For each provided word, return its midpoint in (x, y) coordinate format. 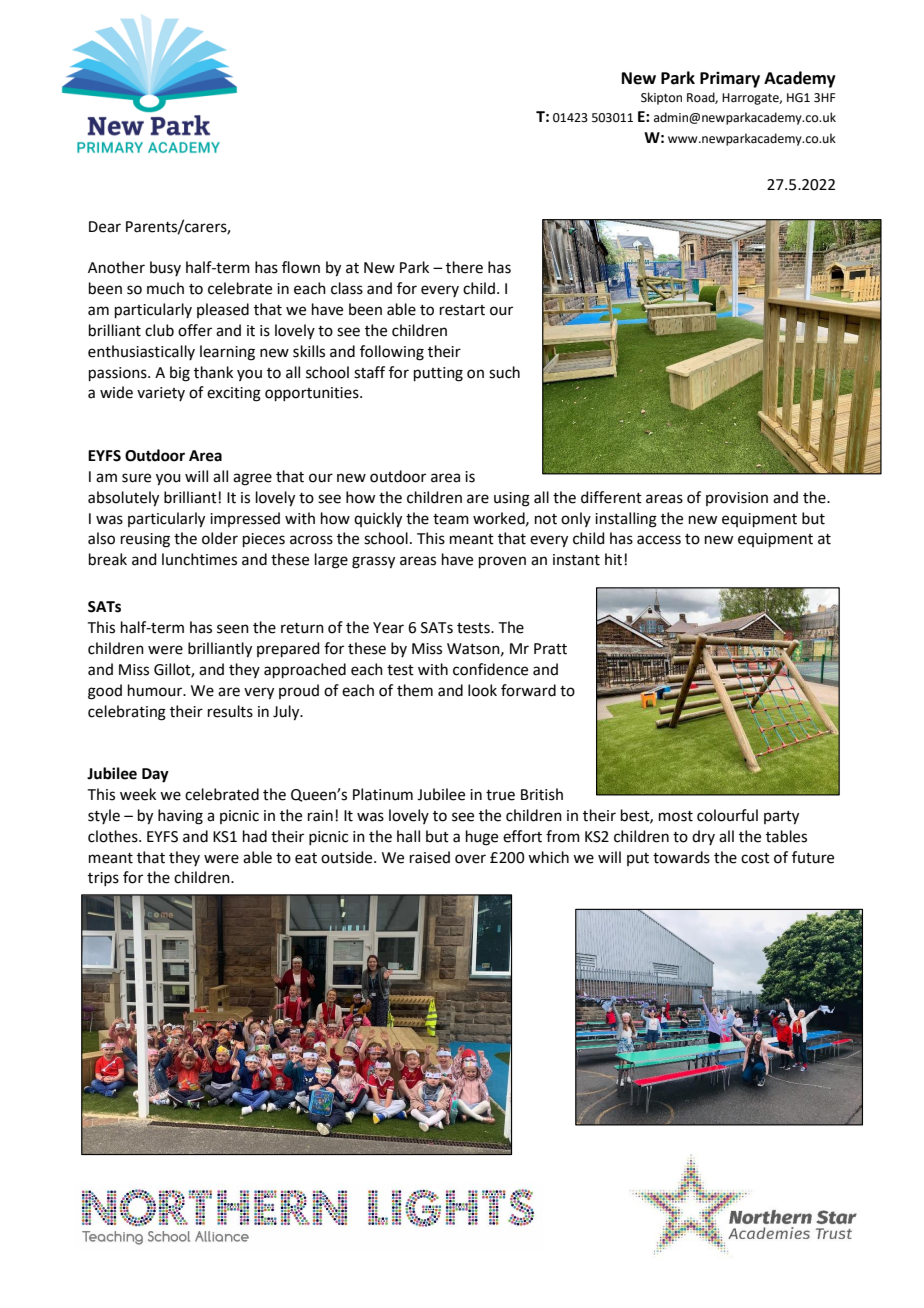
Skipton (661, 98)
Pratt (550, 649)
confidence (490, 669)
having (180, 817)
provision (737, 499)
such (504, 372)
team (451, 519)
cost (755, 858)
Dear (105, 227)
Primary (730, 80)
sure (136, 478)
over (470, 859)
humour (156, 690)
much (165, 288)
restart (462, 310)
